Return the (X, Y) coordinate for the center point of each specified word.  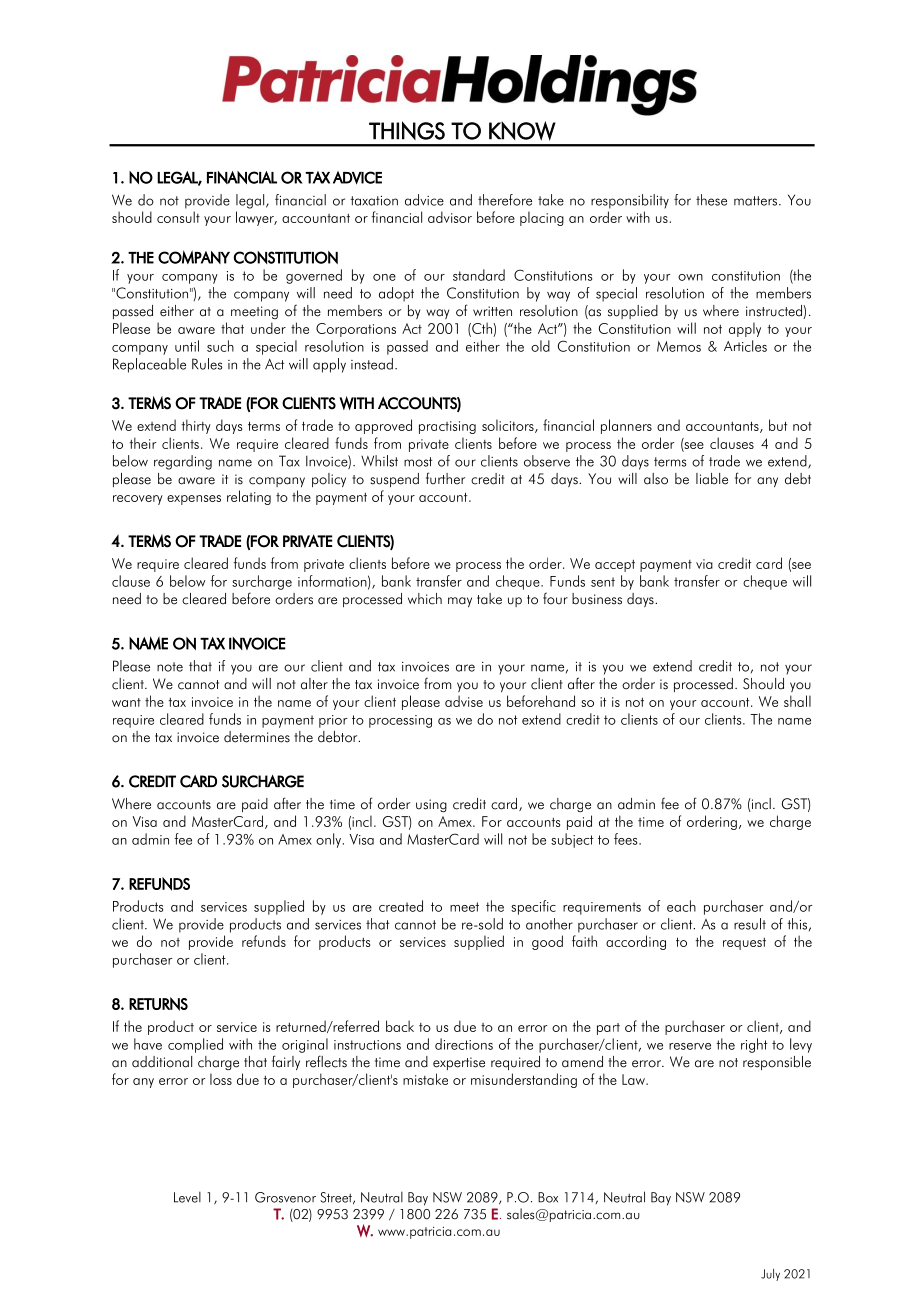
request (744, 944)
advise (464, 701)
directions (464, 1044)
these (711, 200)
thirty (196, 426)
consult (178, 217)
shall (797, 701)
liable (712, 479)
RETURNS (158, 1004)
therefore (505, 200)
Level (187, 1197)
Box (548, 1197)
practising (447, 427)
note (170, 667)
